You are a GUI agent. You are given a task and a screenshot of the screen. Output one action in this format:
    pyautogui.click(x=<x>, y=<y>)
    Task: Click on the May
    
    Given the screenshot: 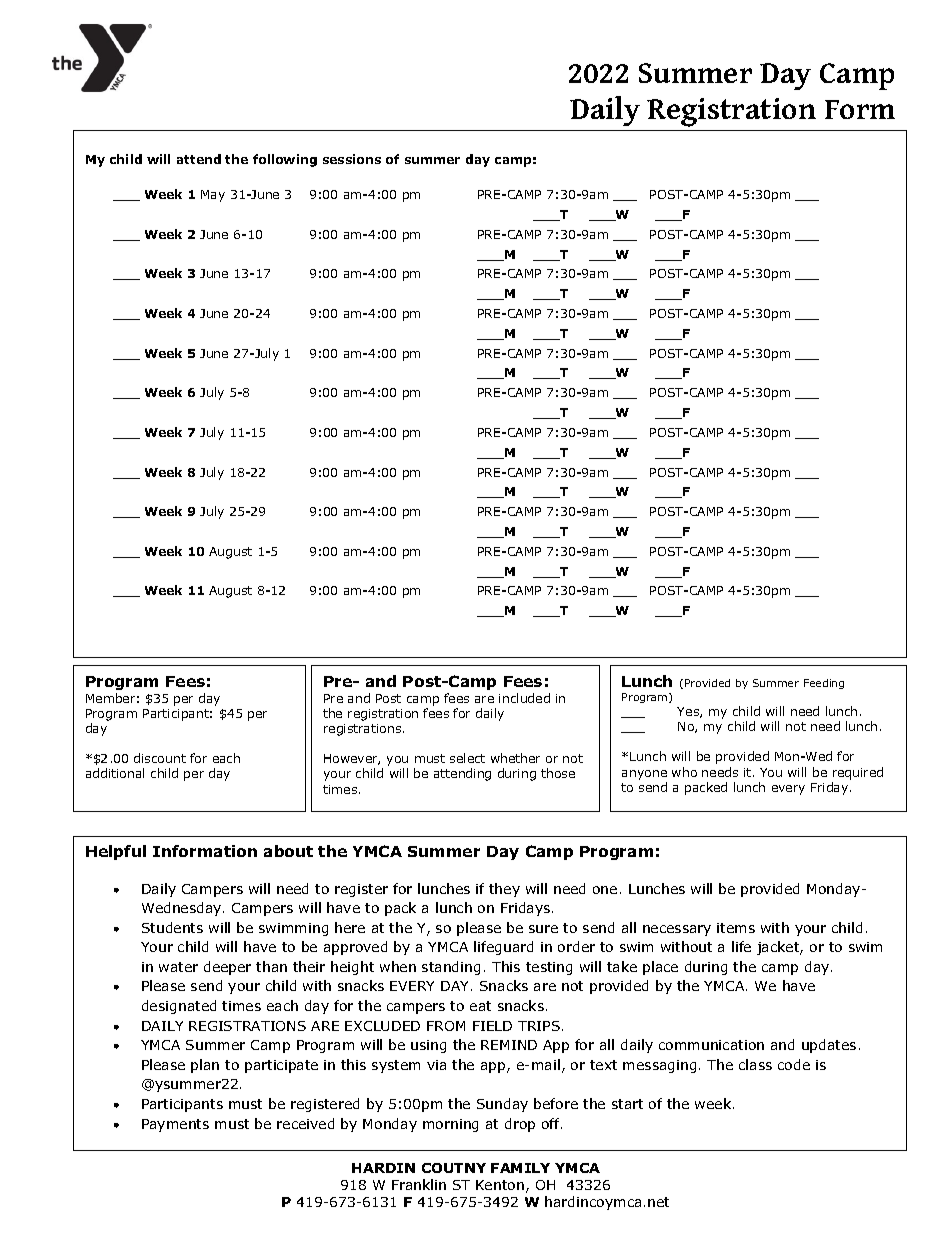 What is the action you would take?
    pyautogui.click(x=213, y=196)
